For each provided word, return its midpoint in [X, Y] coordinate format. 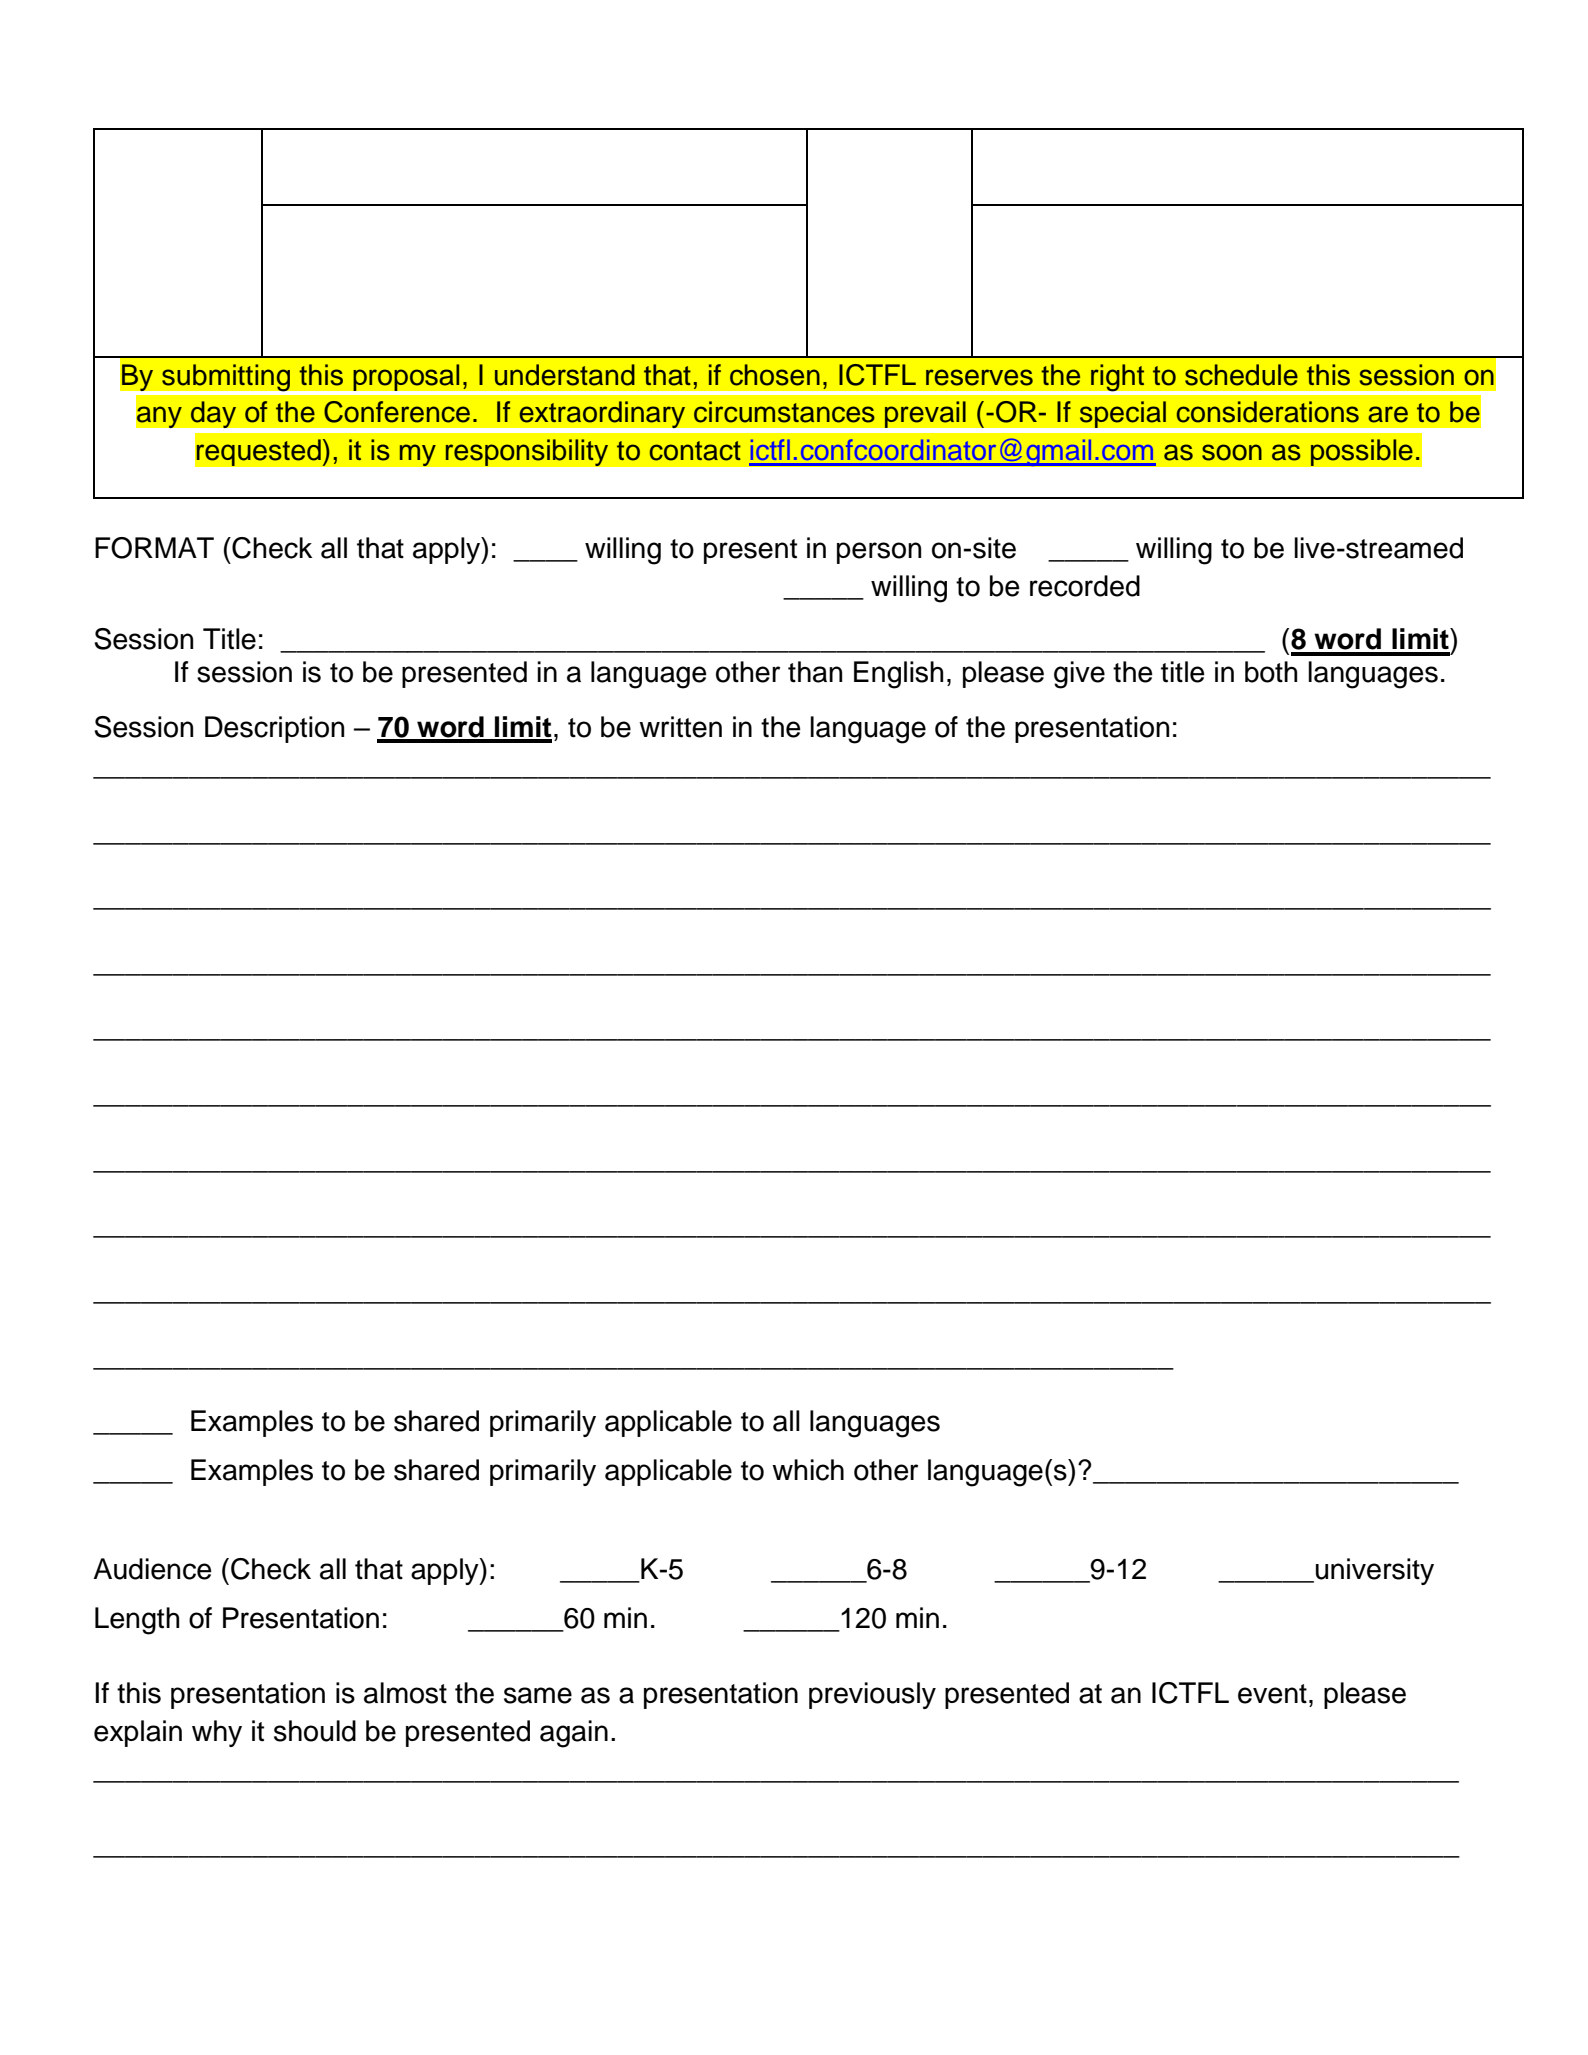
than [815, 672]
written [680, 727]
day [213, 414]
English [898, 675]
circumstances [784, 412]
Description [274, 729]
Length [137, 1621]
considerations [1268, 412]
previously [872, 1695]
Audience [152, 1569]
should [315, 1731]
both [1271, 672]
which [808, 1470]
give [1079, 675]
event [1272, 1694]
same [538, 1695]
